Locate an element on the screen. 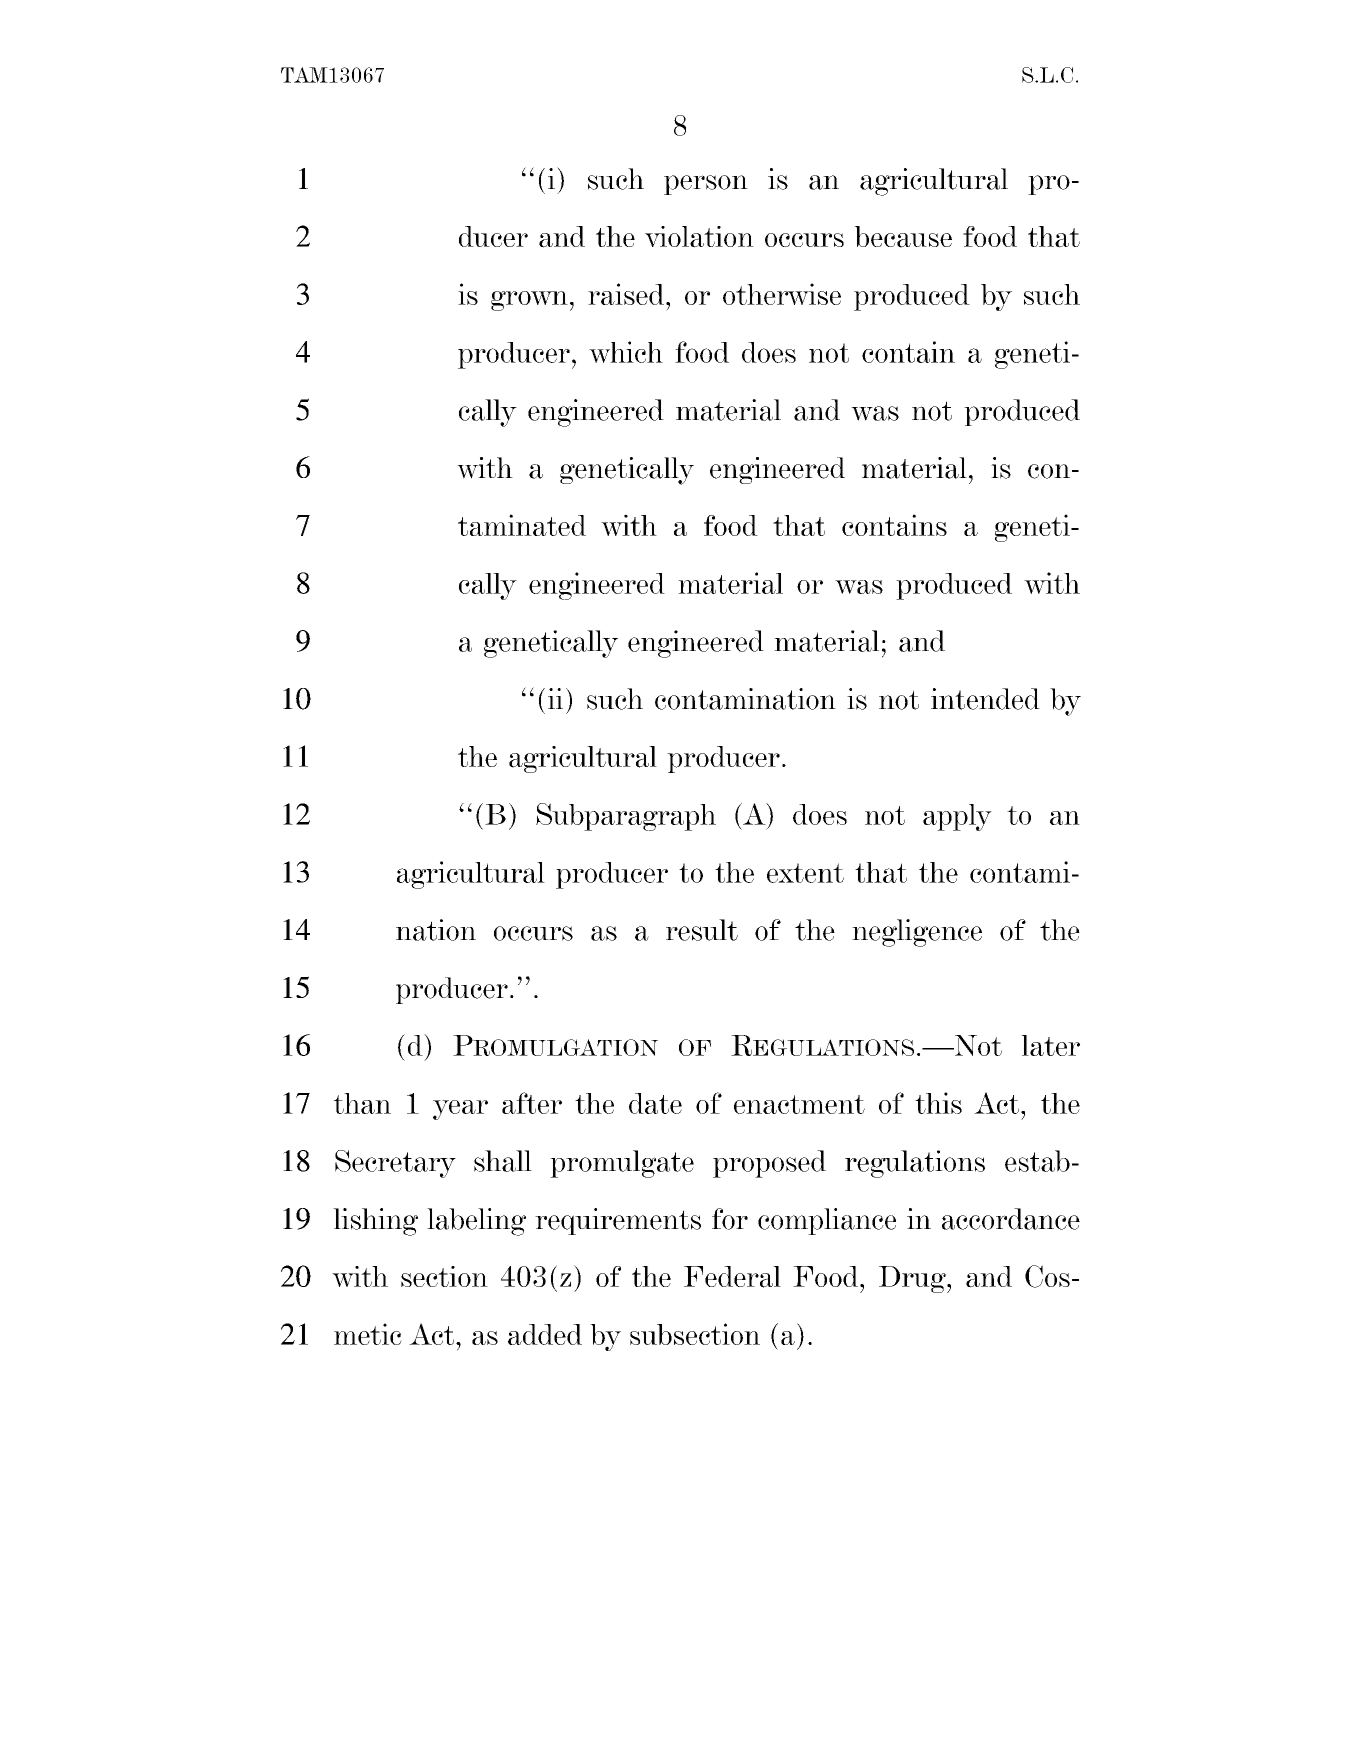  apply is located at coordinates (957, 817).
